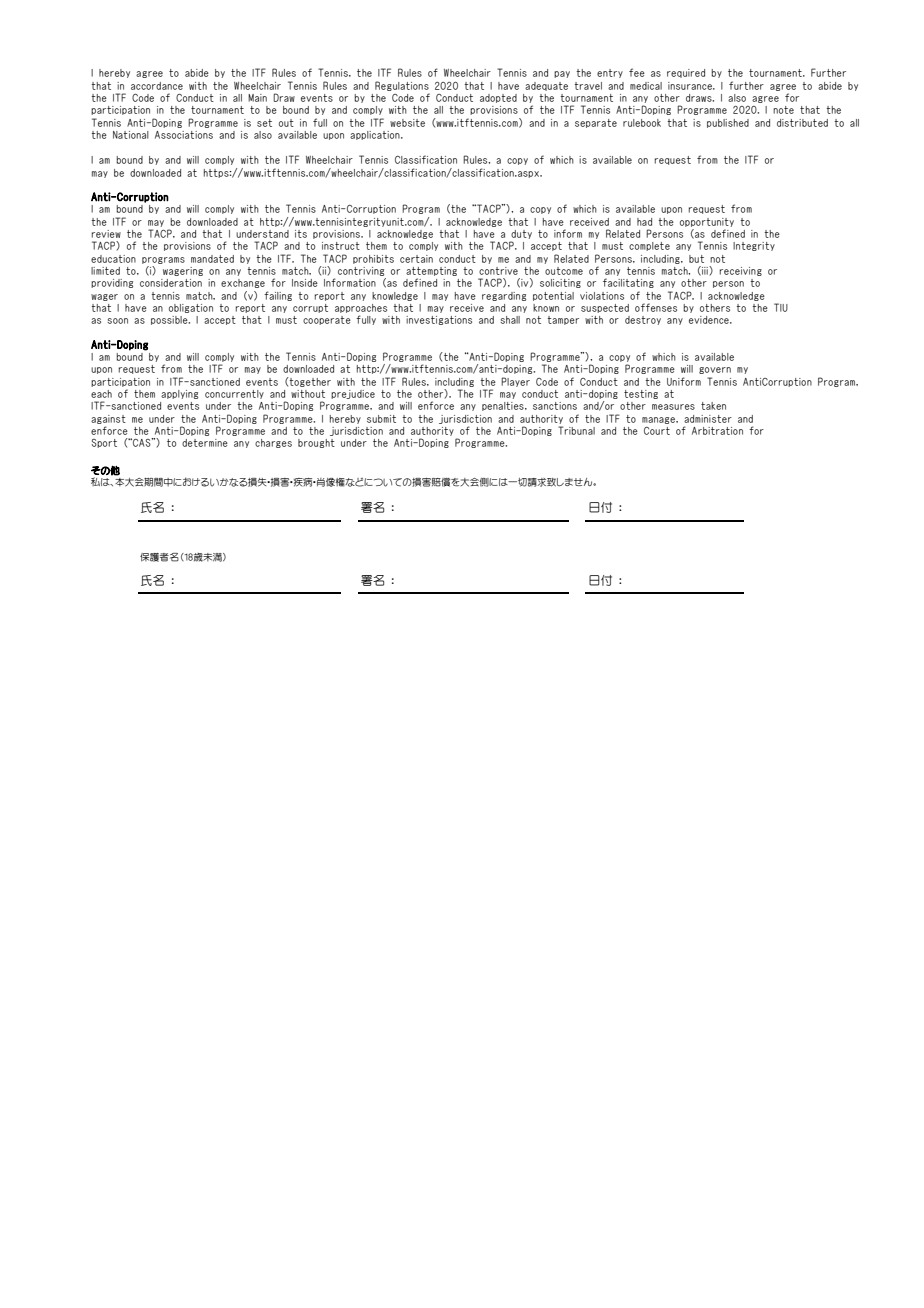 The width and height of the document is (924, 1308). I want to click on submit, so click(381, 419).
